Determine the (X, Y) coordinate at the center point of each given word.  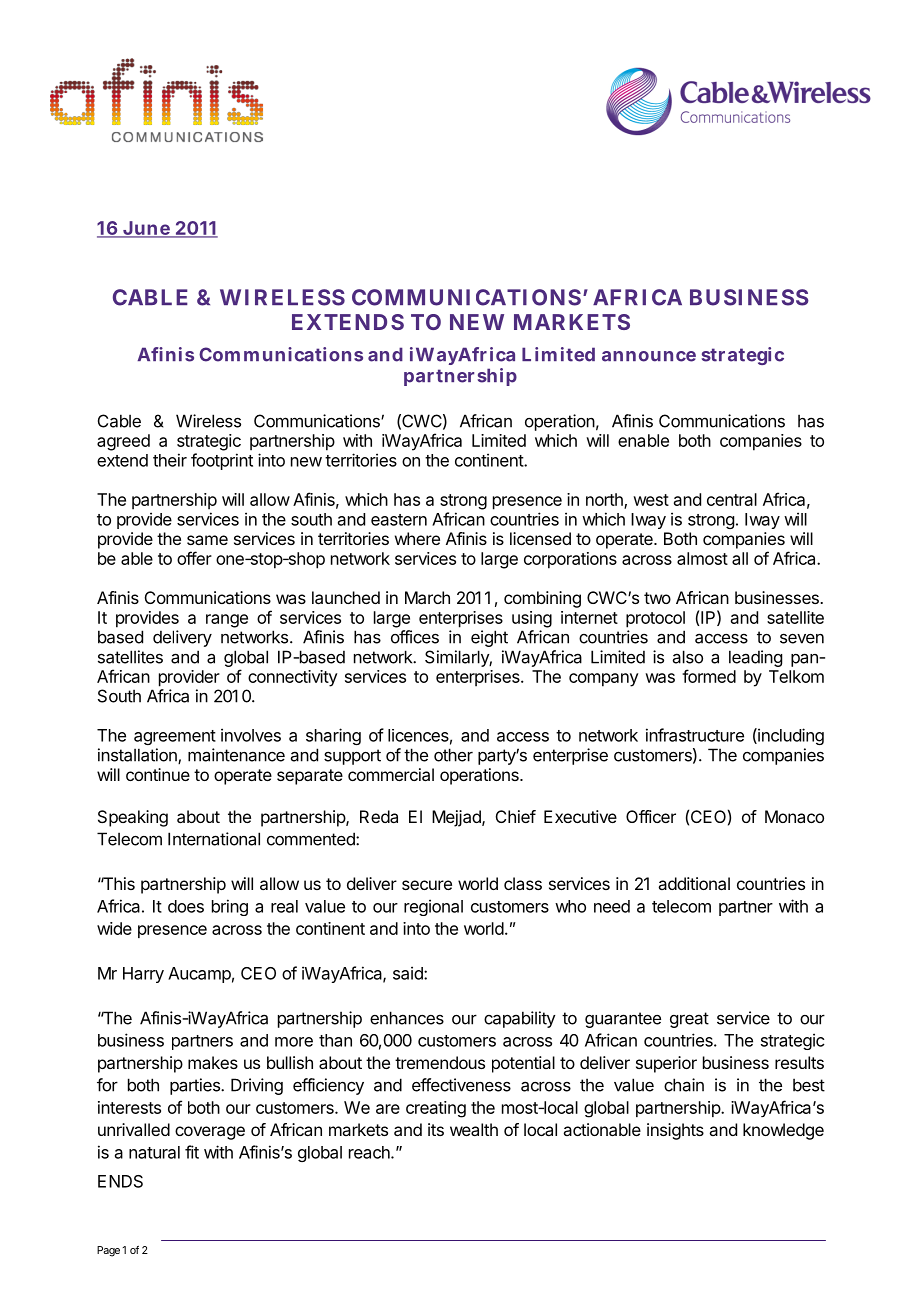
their (170, 460)
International (214, 839)
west (651, 500)
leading (755, 658)
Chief (516, 816)
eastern (399, 520)
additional (694, 883)
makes (213, 1062)
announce (649, 356)
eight (489, 638)
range (227, 621)
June (146, 229)
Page (108, 1251)
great (689, 1020)
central (732, 499)
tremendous (440, 1062)
